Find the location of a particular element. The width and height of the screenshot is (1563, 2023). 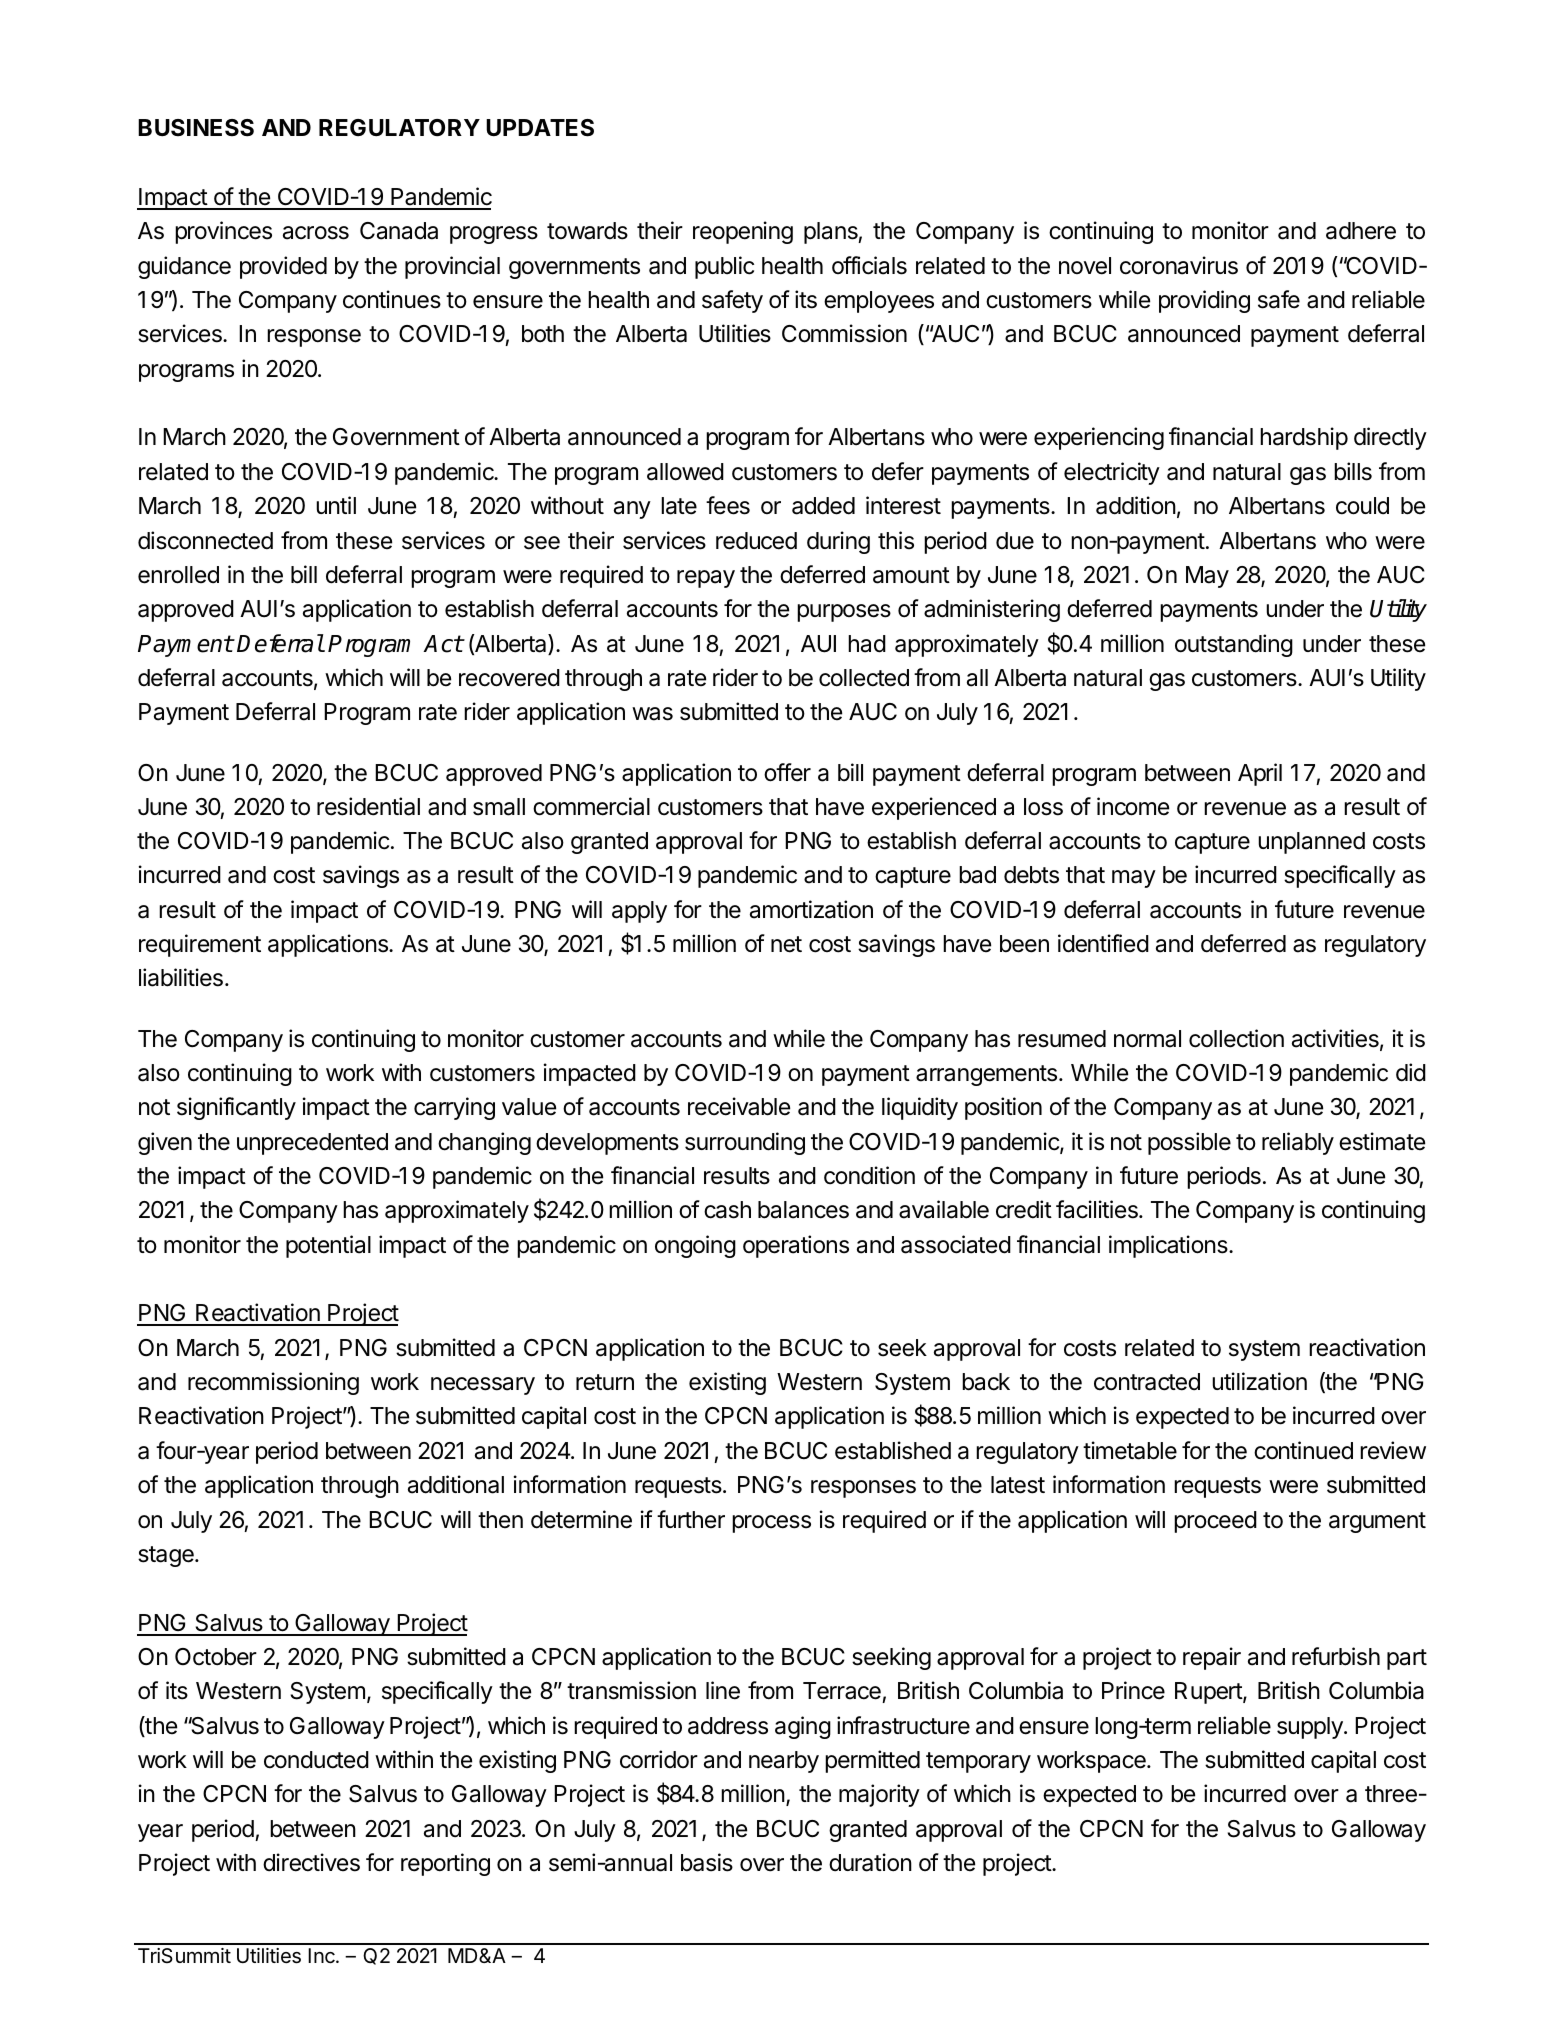

adhere is located at coordinates (1361, 231).
